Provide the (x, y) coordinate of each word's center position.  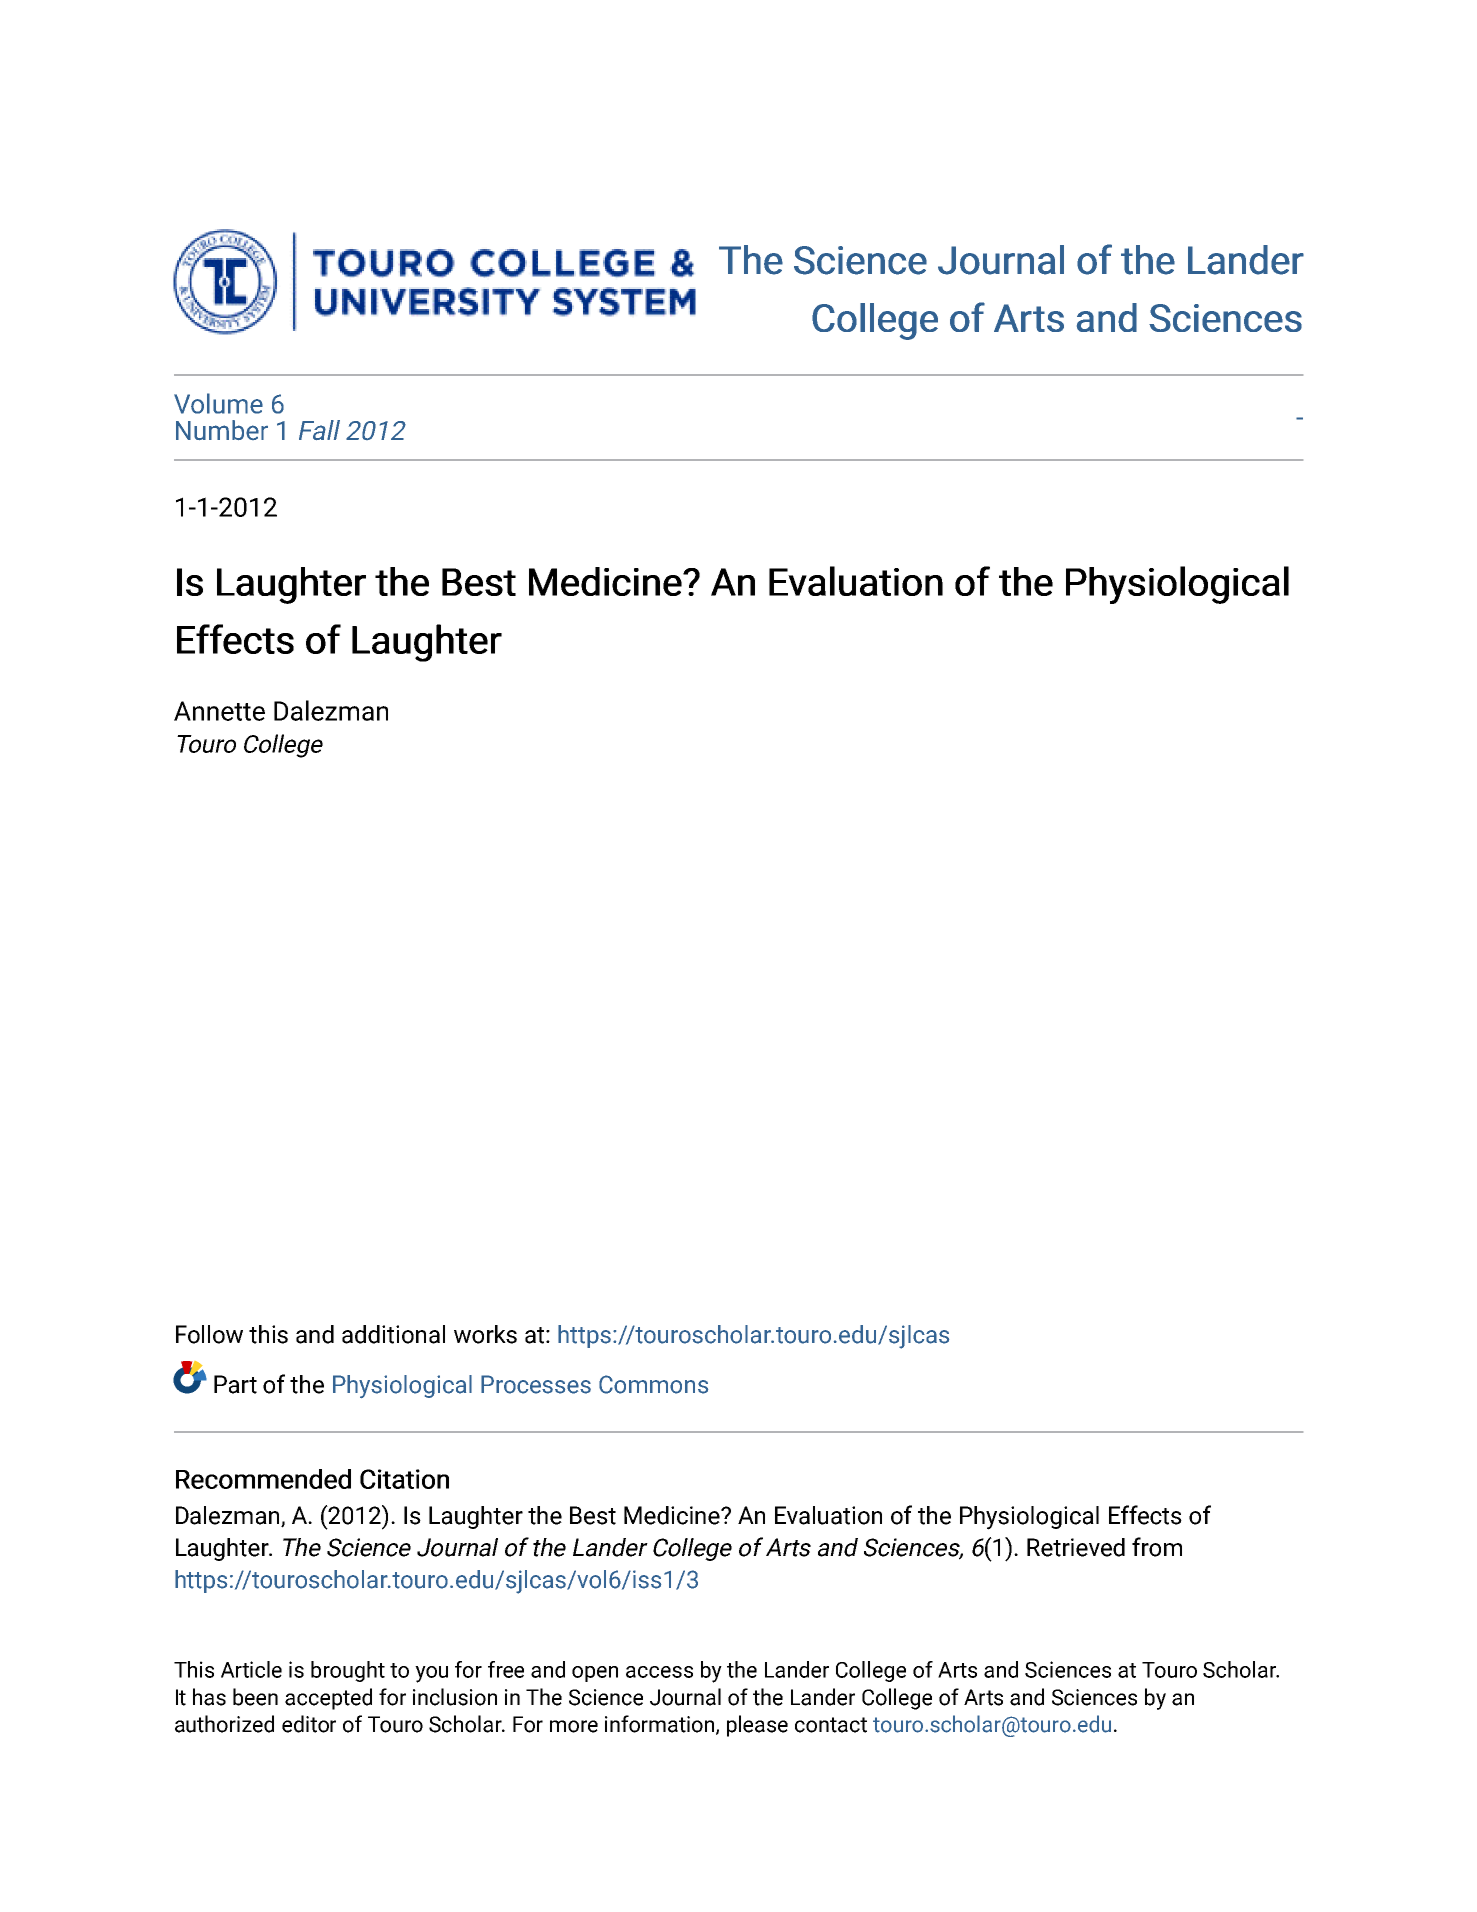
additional (393, 1334)
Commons (653, 1384)
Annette (219, 711)
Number (222, 430)
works (485, 1334)
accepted (328, 1699)
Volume (218, 403)
